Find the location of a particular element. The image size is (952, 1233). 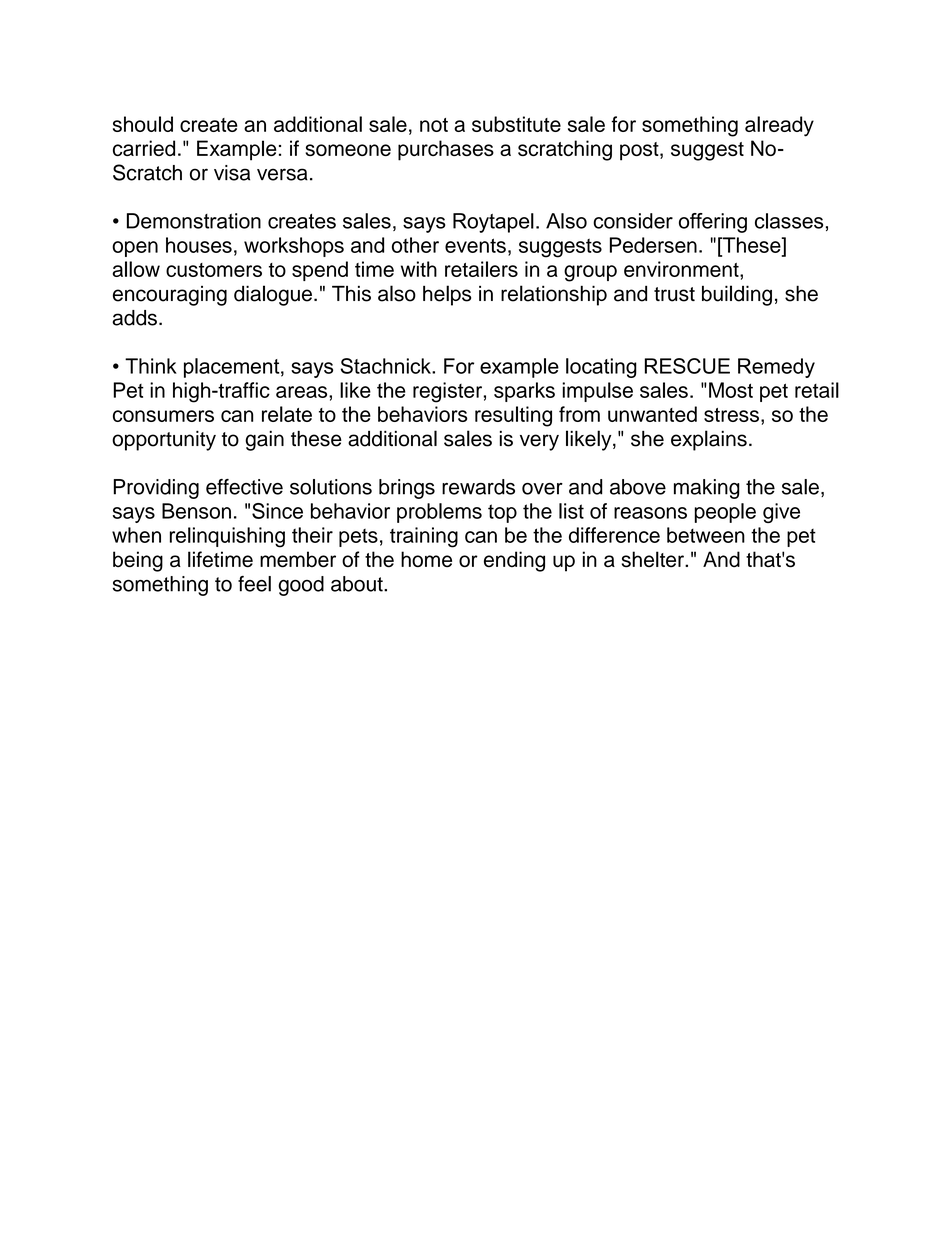

already is located at coordinates (779, 126).
